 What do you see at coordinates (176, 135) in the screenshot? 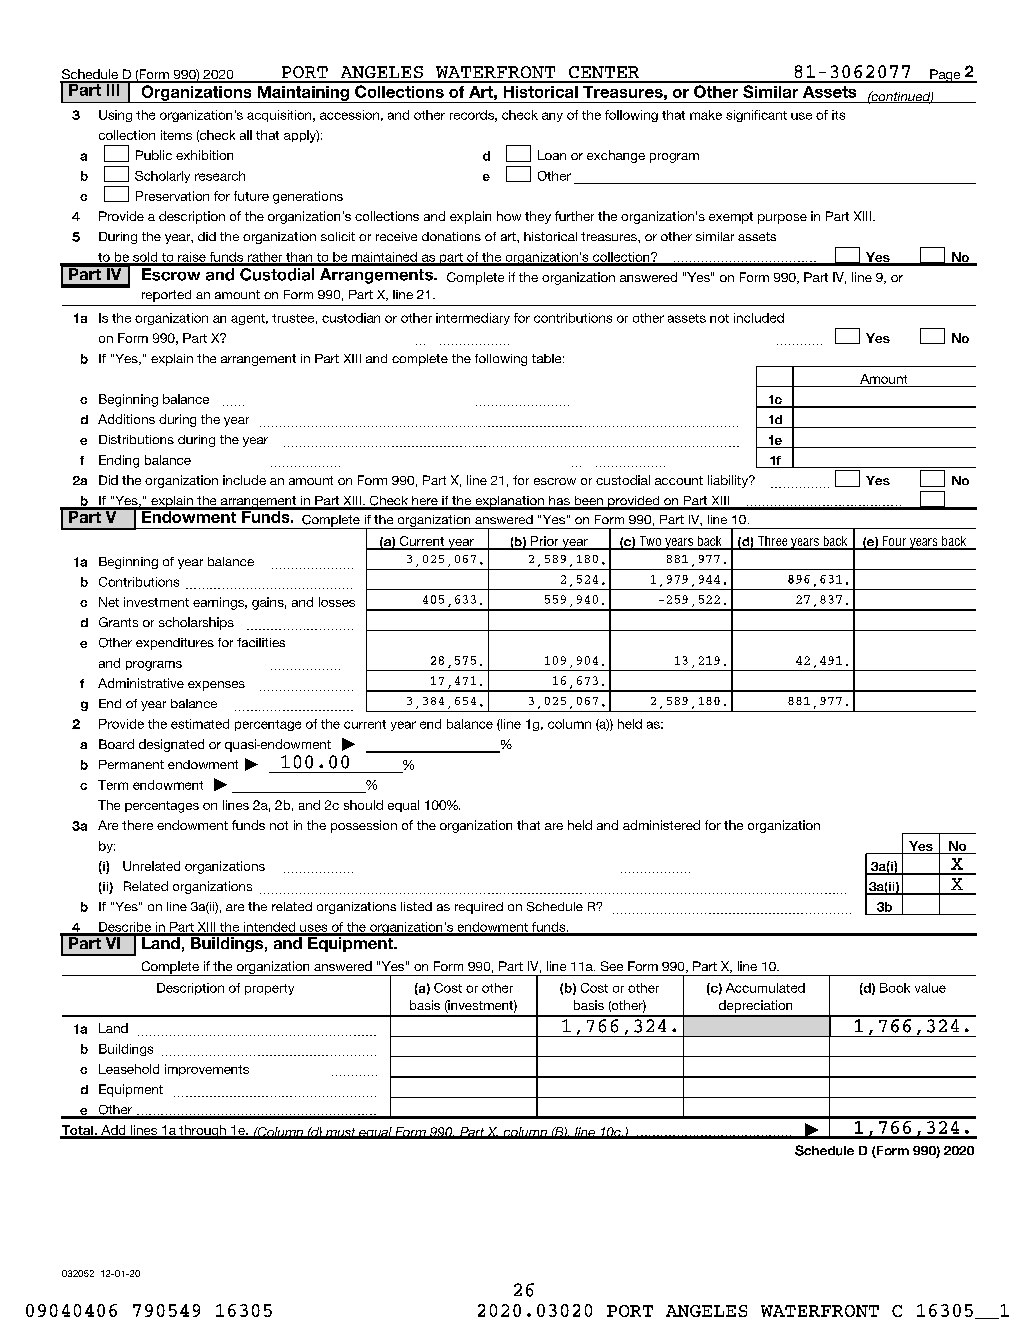
I see `items` at bounding box center [176, 135].
